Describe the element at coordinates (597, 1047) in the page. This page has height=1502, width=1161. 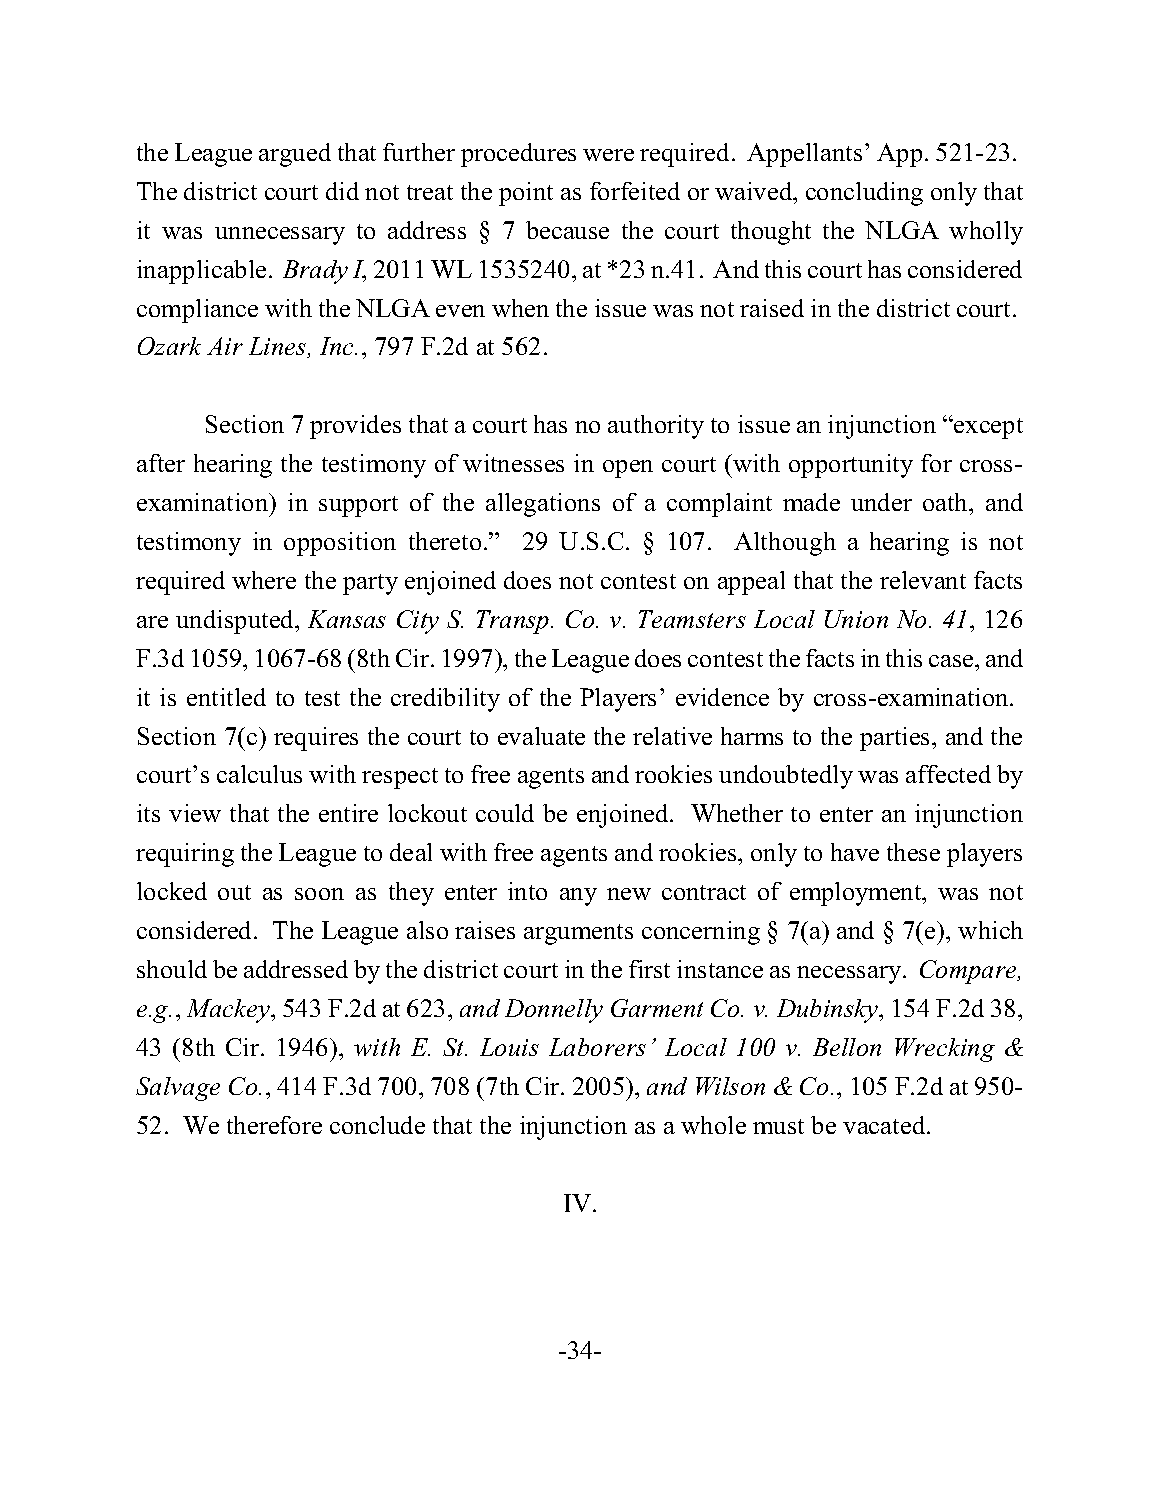
I see `Laborers` at that location.
